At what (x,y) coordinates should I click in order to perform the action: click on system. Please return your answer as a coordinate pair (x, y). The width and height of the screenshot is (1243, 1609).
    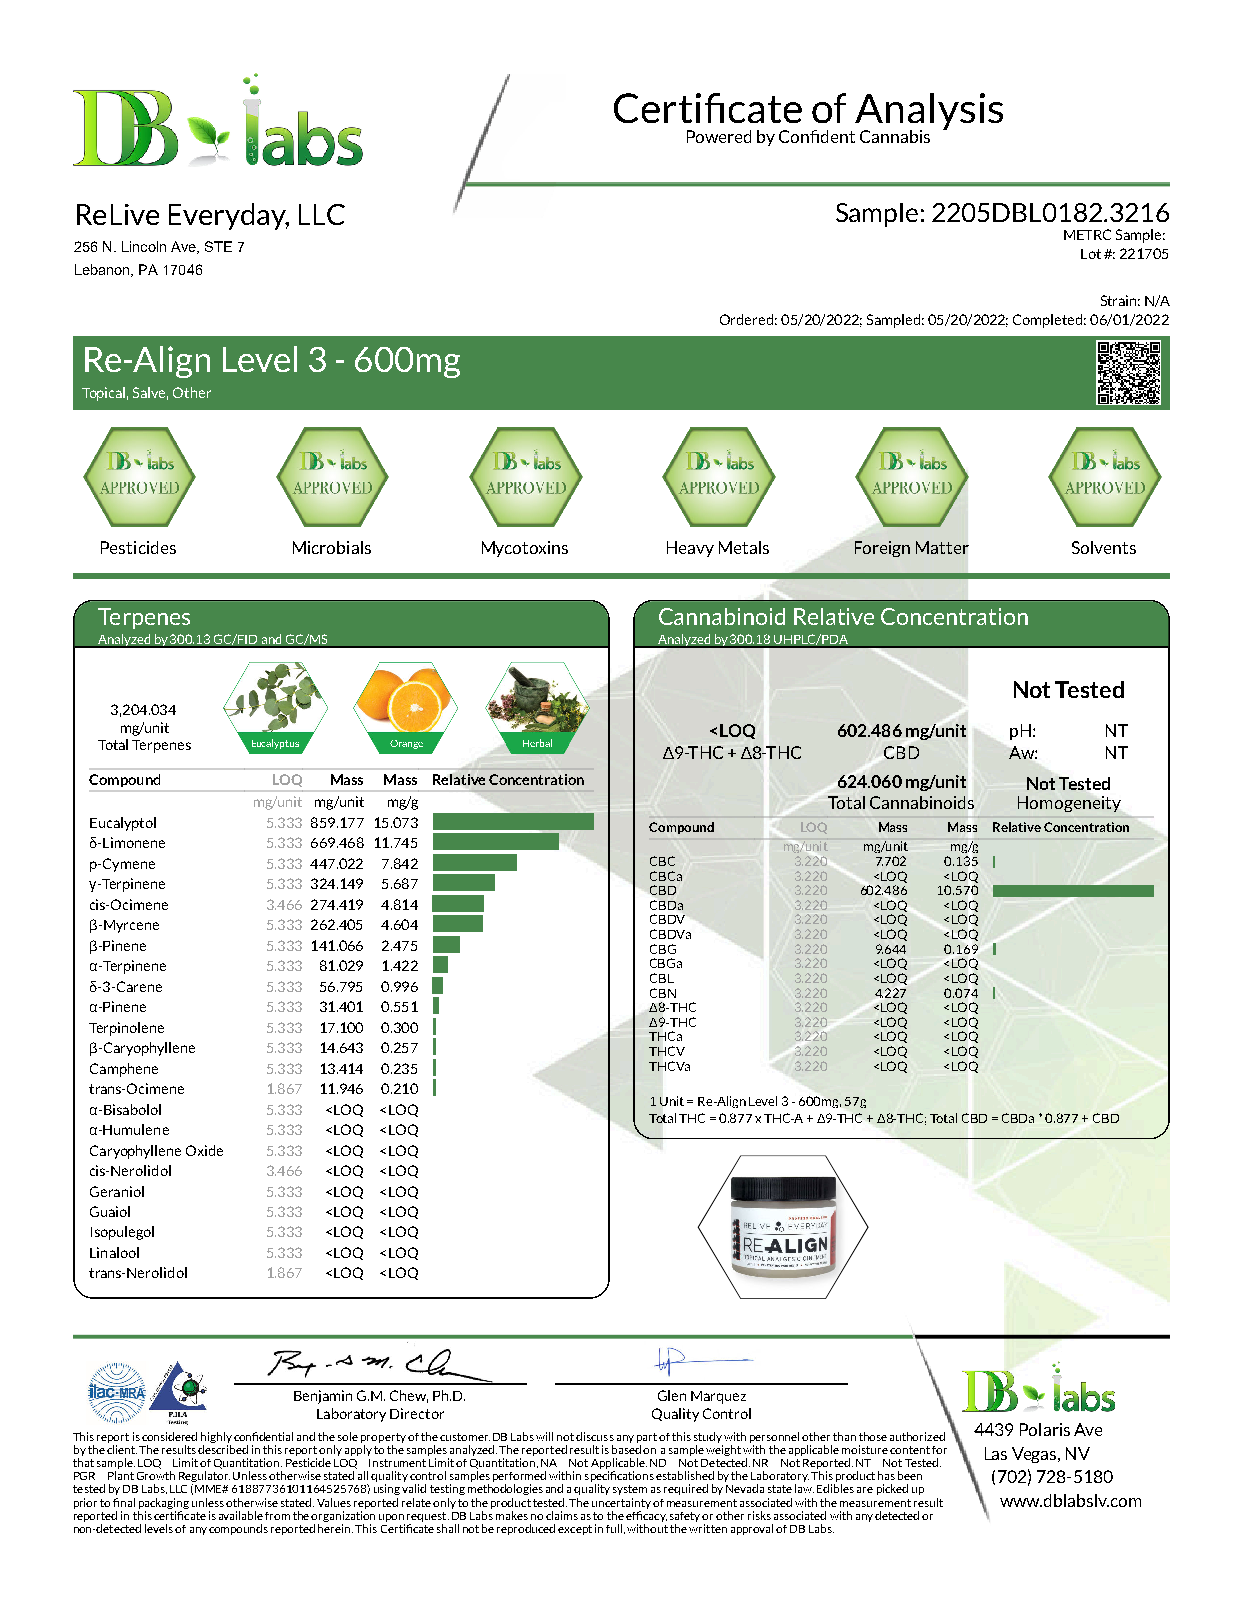
    Looking at the image, I should click on (630, 1490).
